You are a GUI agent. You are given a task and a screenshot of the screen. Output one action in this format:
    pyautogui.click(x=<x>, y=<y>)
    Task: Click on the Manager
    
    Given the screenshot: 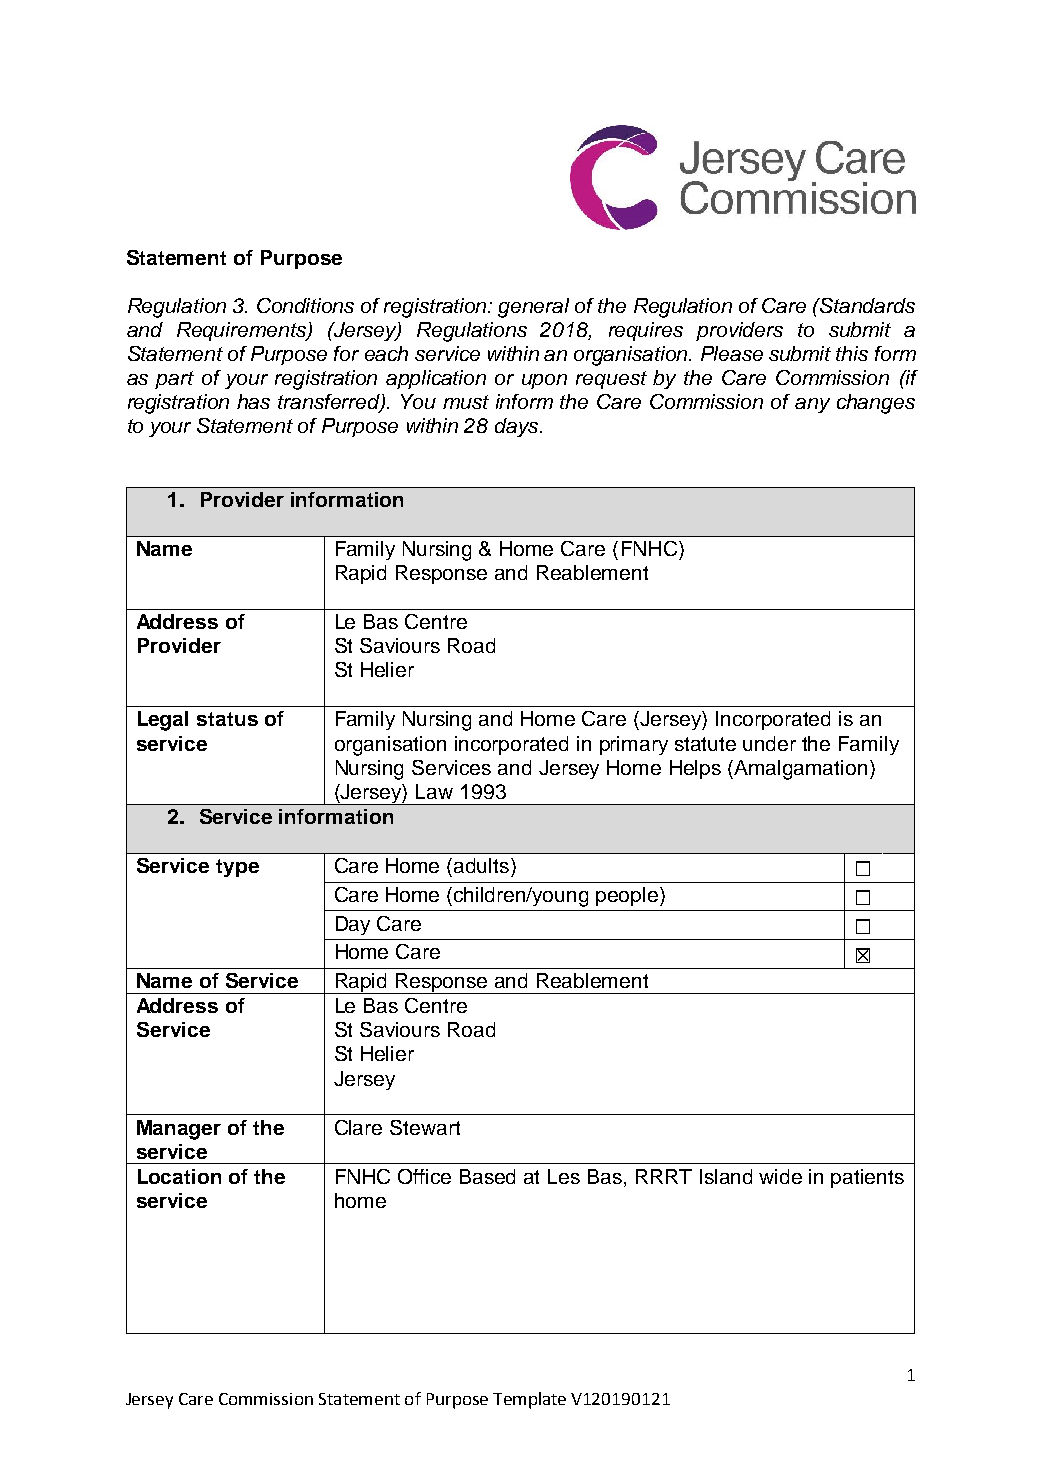 What is the action you would take?
    pyautogui.click(x=179, y=1130)
